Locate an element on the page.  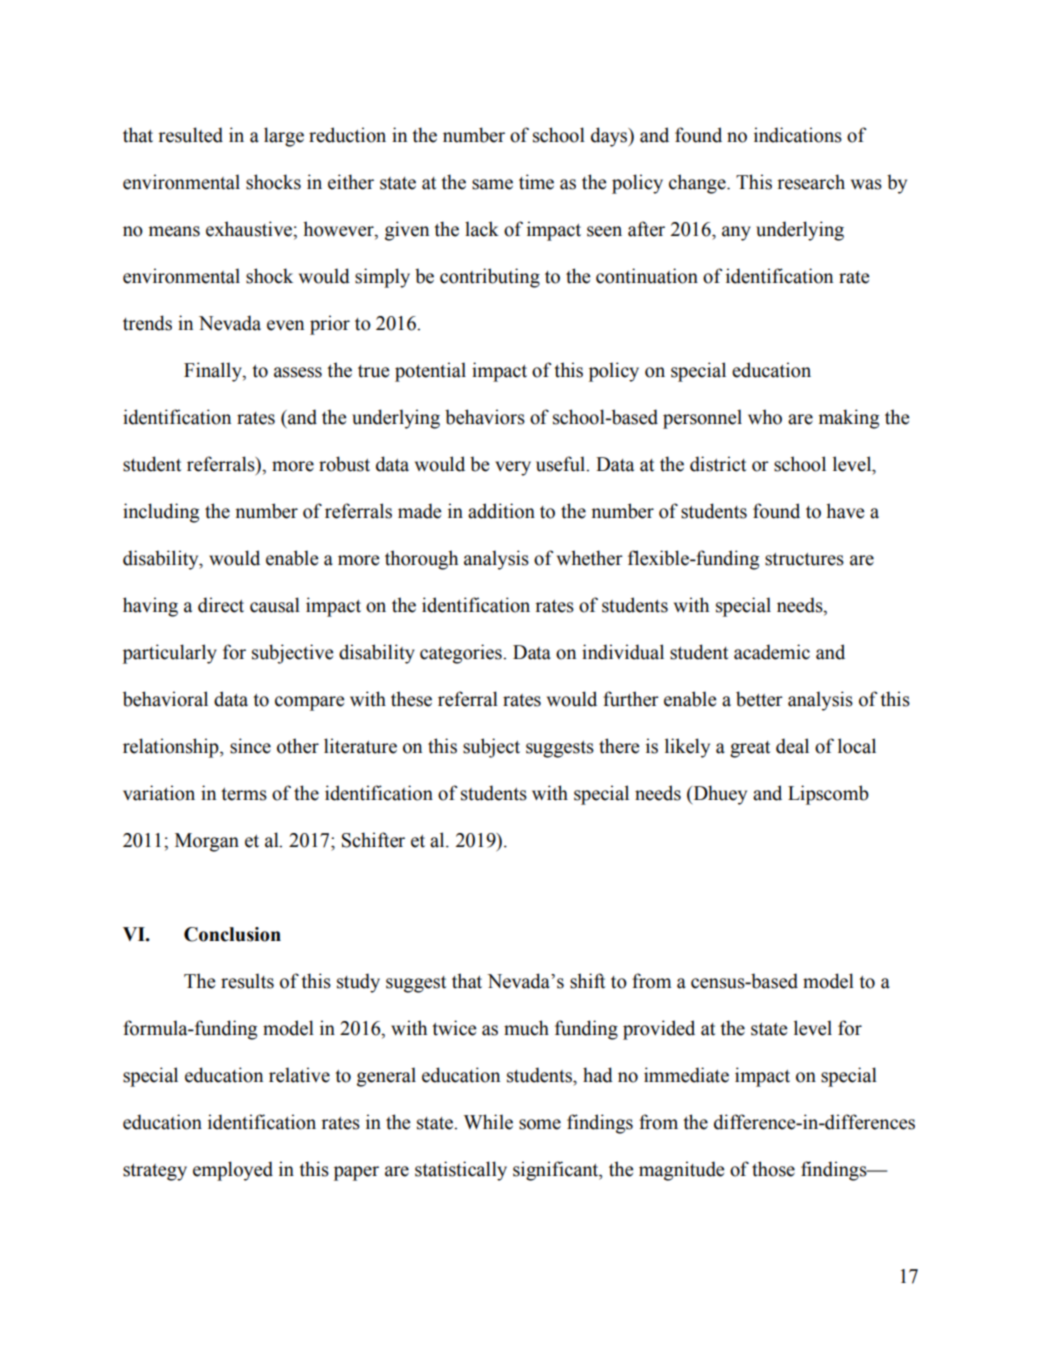
resulted is located at coordinates (190, 135).
